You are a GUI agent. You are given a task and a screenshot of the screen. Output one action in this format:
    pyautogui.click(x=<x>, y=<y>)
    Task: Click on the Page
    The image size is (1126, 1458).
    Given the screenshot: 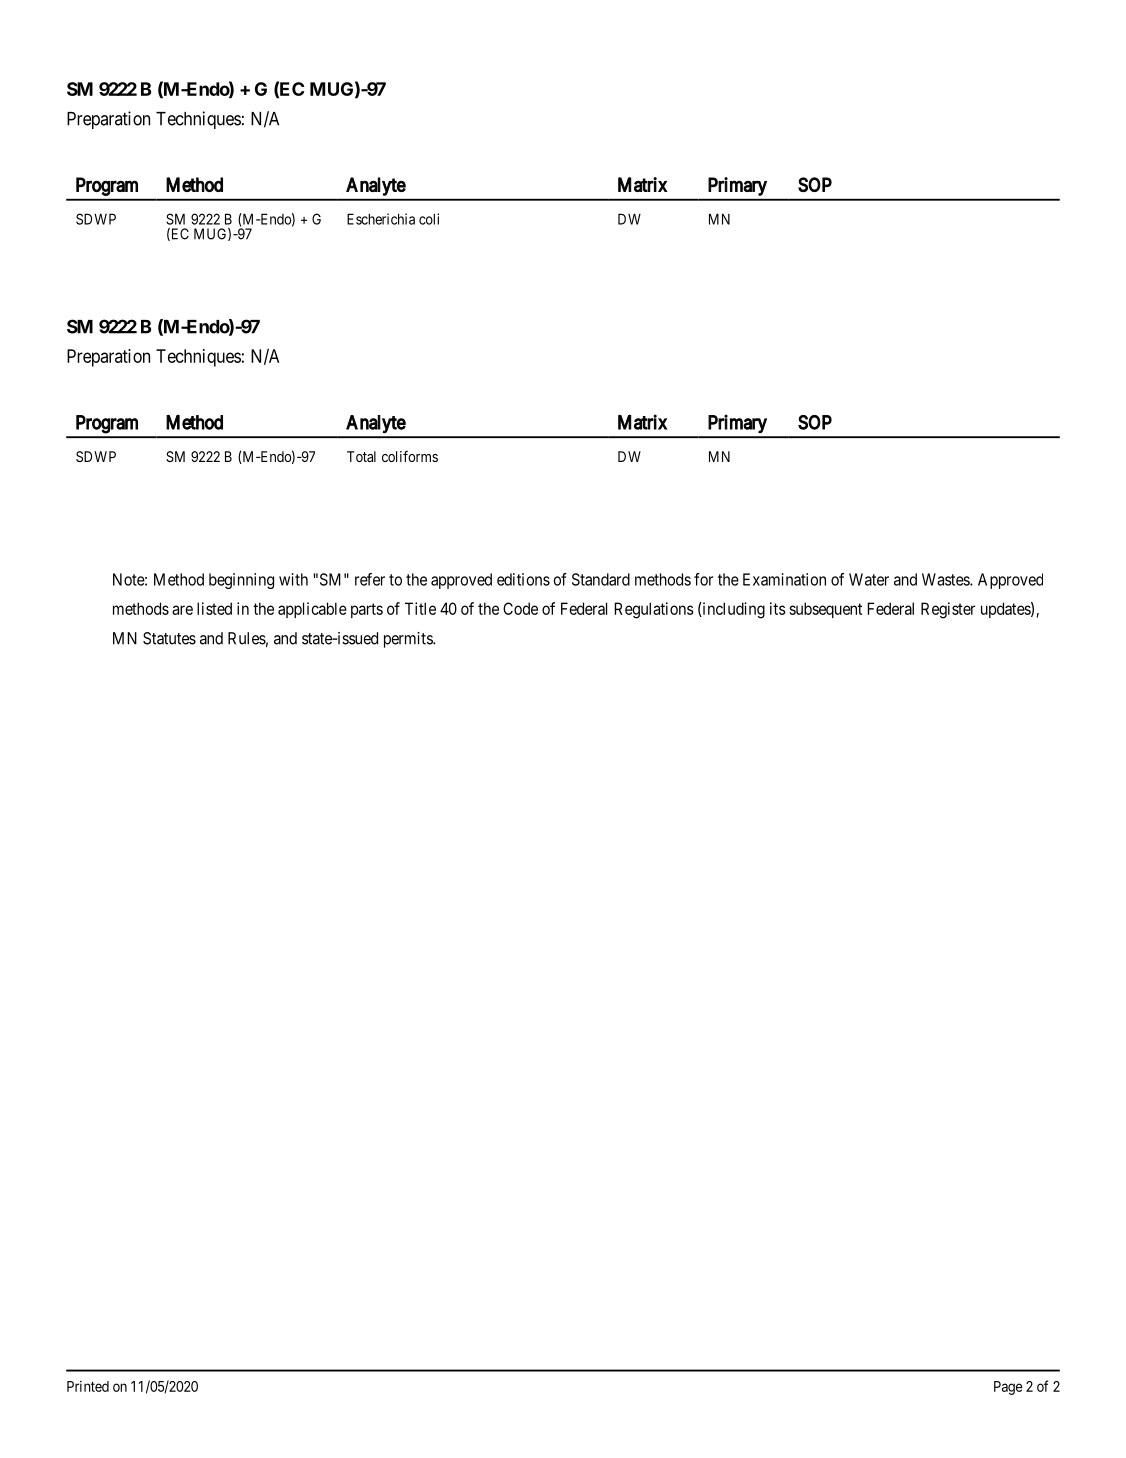 What is the action you would take?
    pyautogui.click(x=1008, y=1388)
